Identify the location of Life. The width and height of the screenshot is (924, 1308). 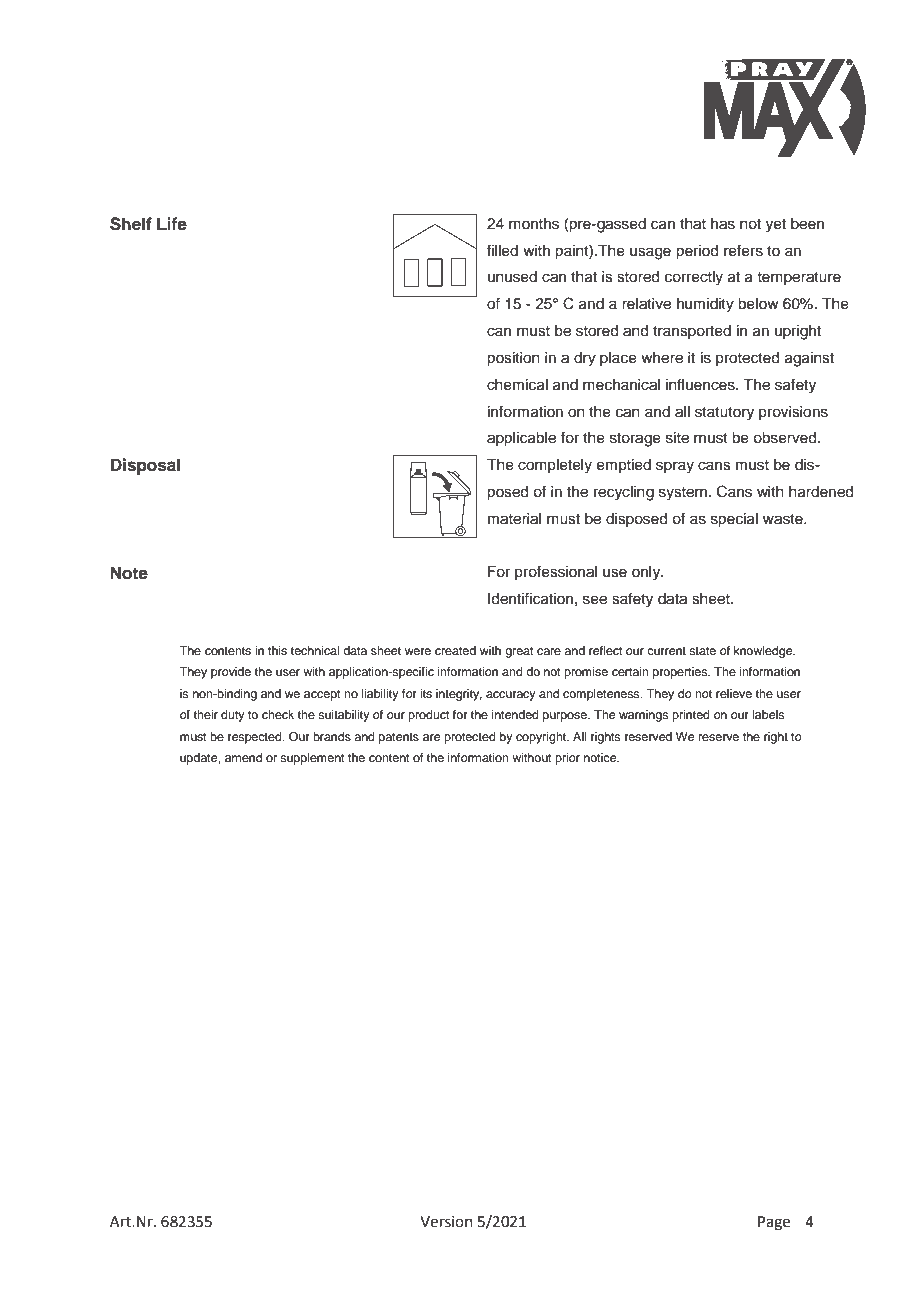
(172, 224).
